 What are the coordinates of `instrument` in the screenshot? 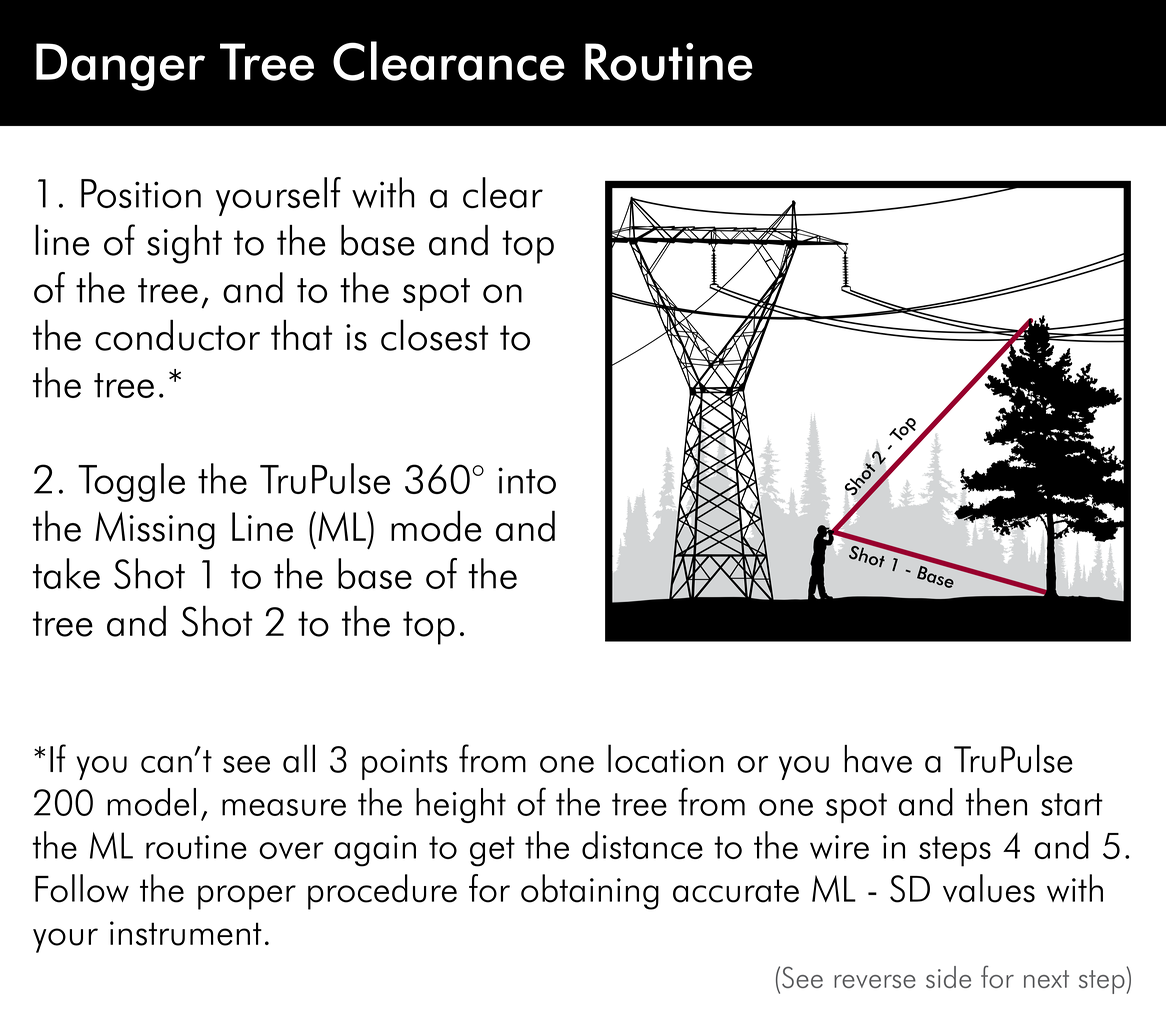 It's located at (186, 933).
